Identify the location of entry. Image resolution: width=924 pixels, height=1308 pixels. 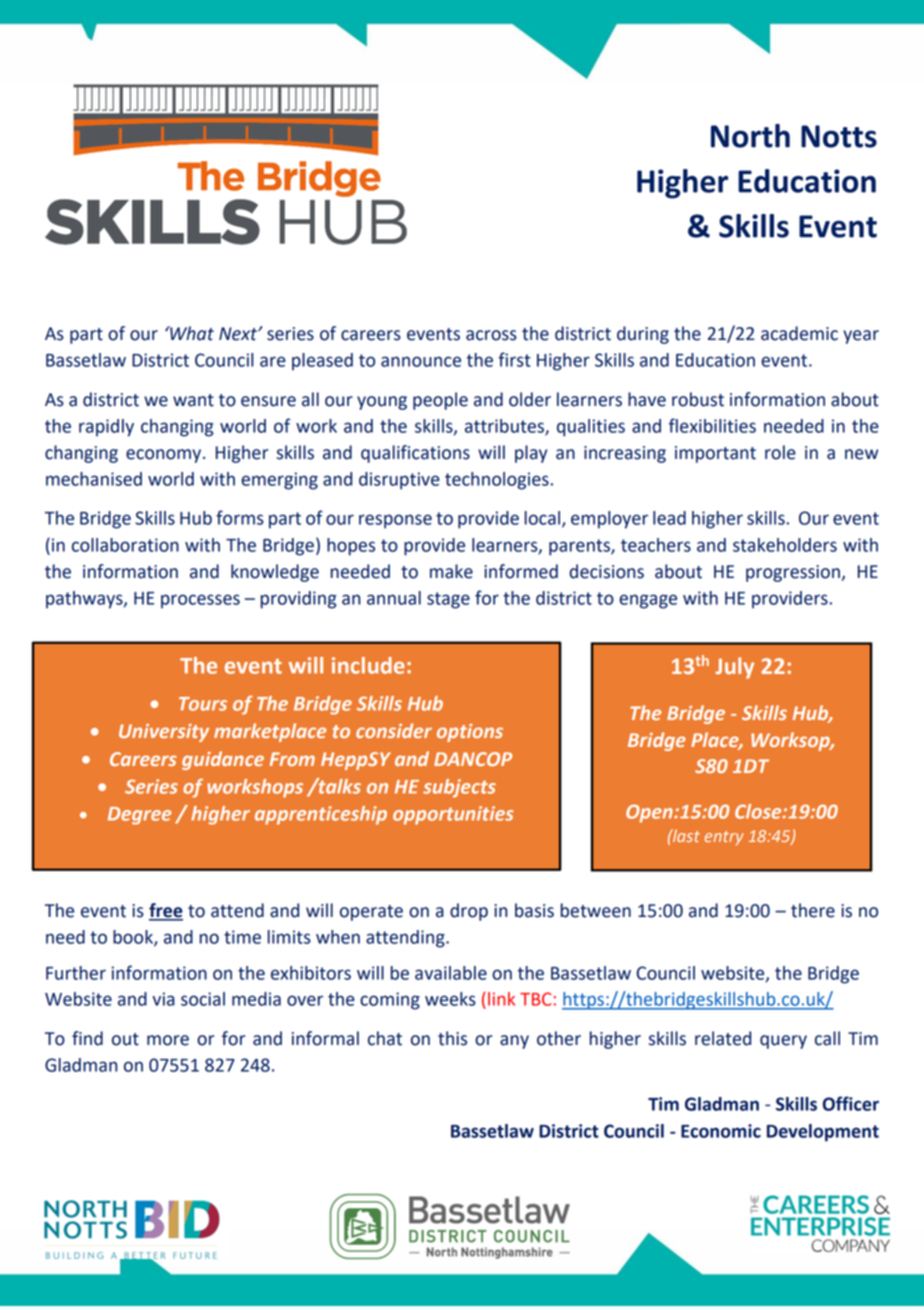
(724, 838).
